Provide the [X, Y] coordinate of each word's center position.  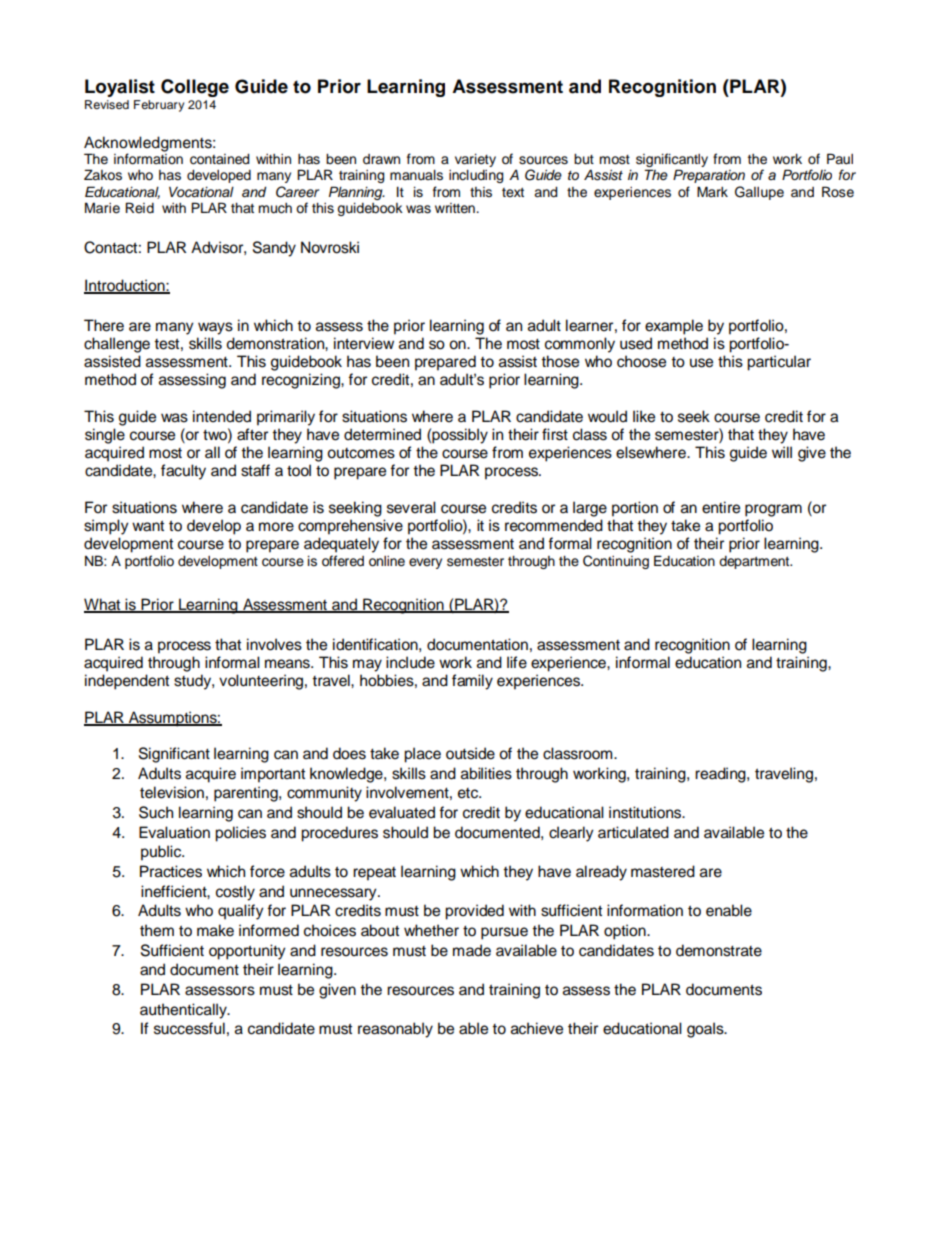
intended [222, 416]
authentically [184, 1011]
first [555, 434]
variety [475, 160]
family [472, 682]
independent [127, 682]
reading [721, 775]
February [159, 106]
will [782, 452]
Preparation [709, 176]
